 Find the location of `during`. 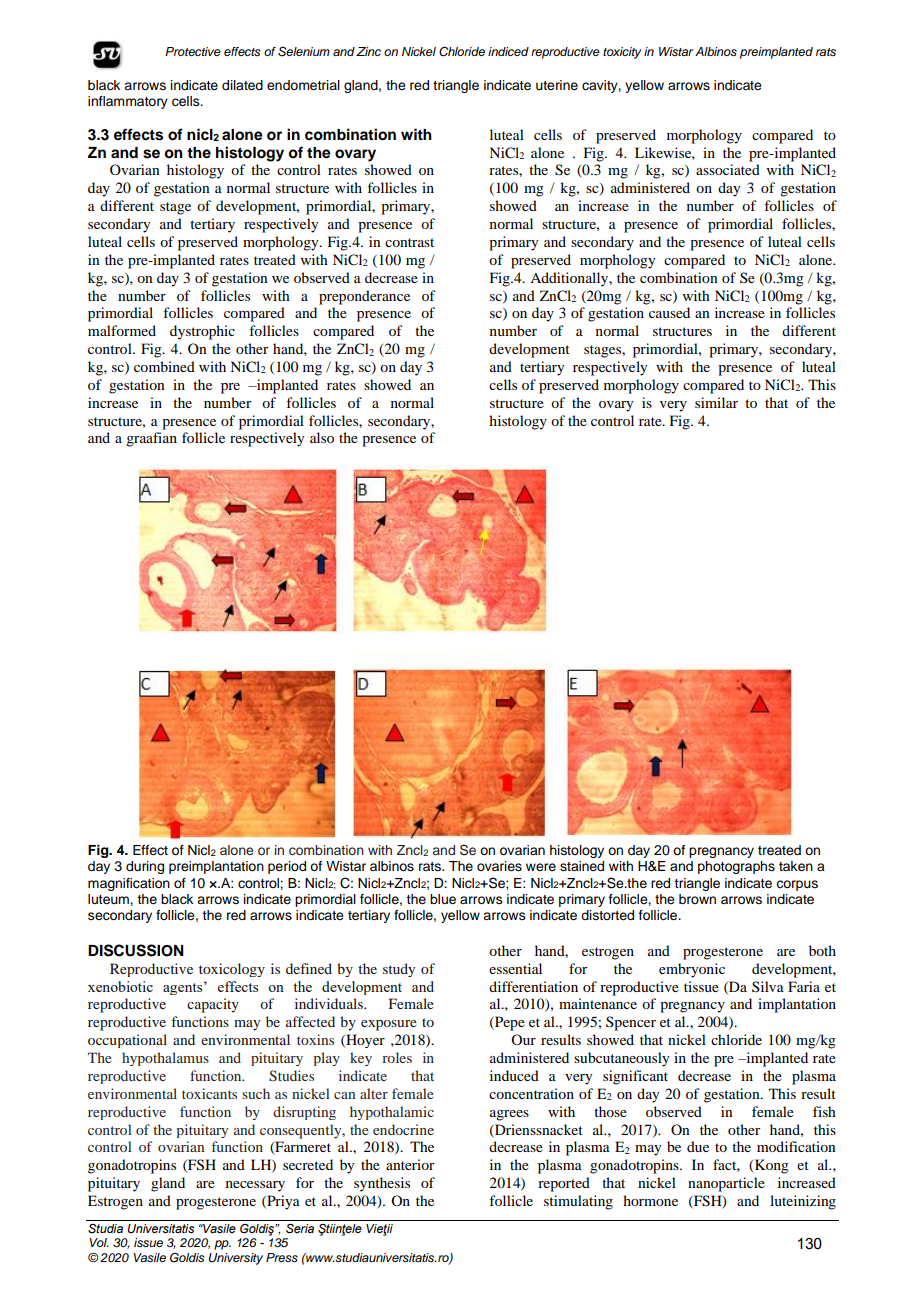

during is located at coordinates (145, 867).
